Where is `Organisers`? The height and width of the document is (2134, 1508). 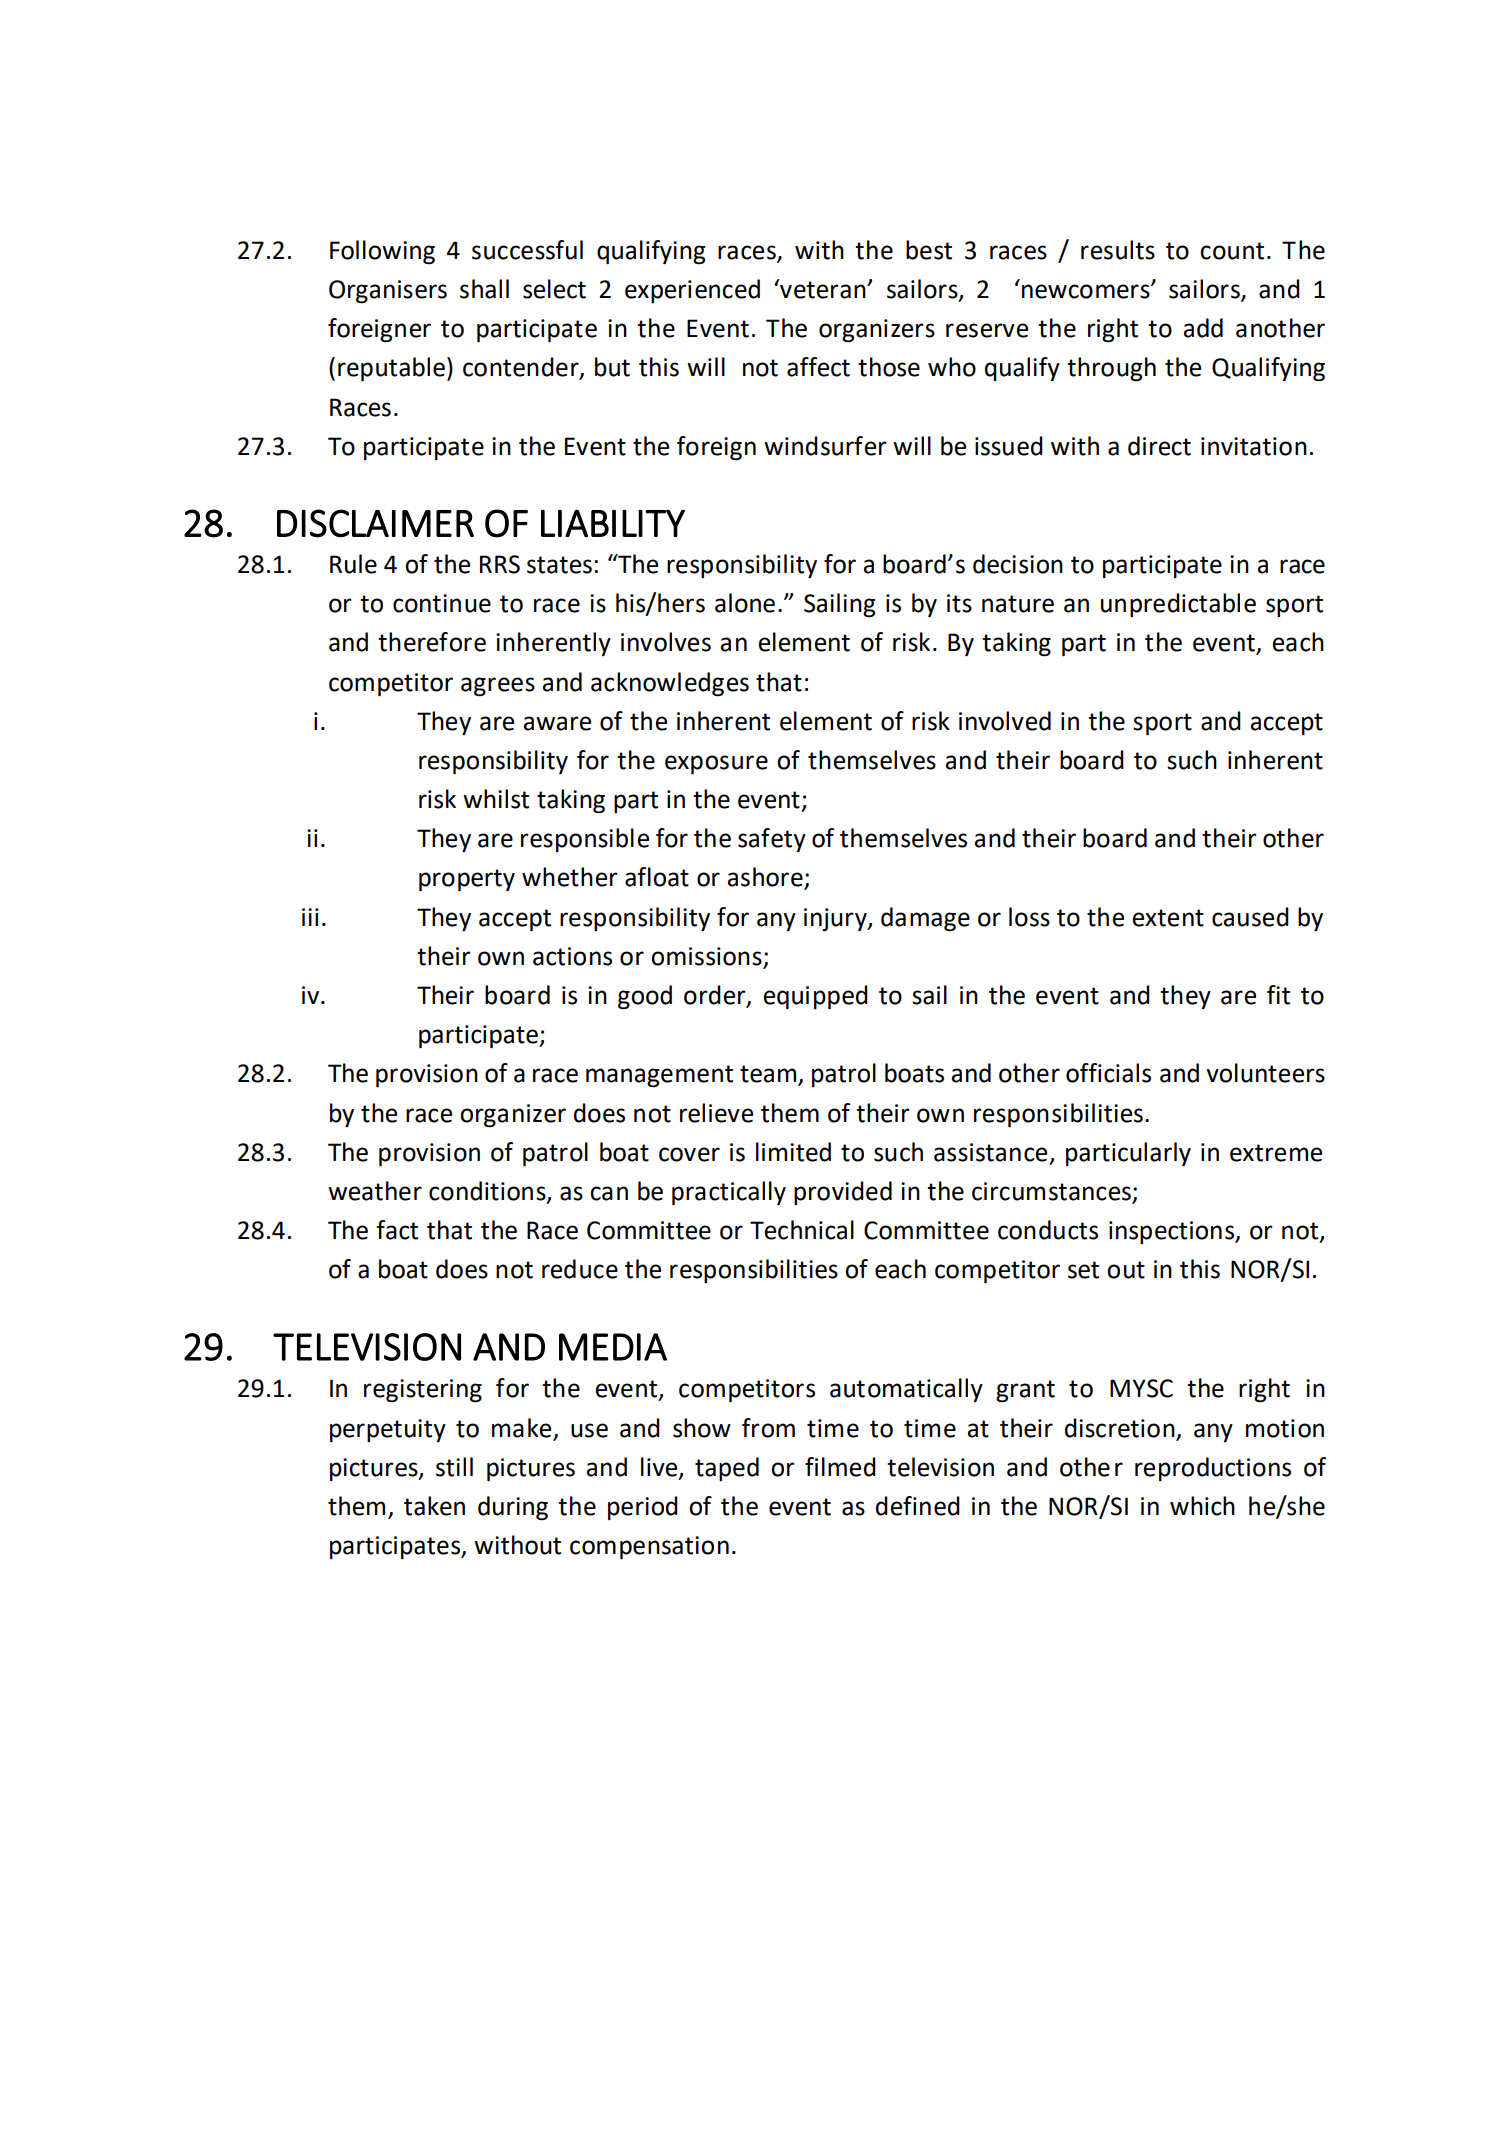 Organisers is located at coordinates (388, 292).
